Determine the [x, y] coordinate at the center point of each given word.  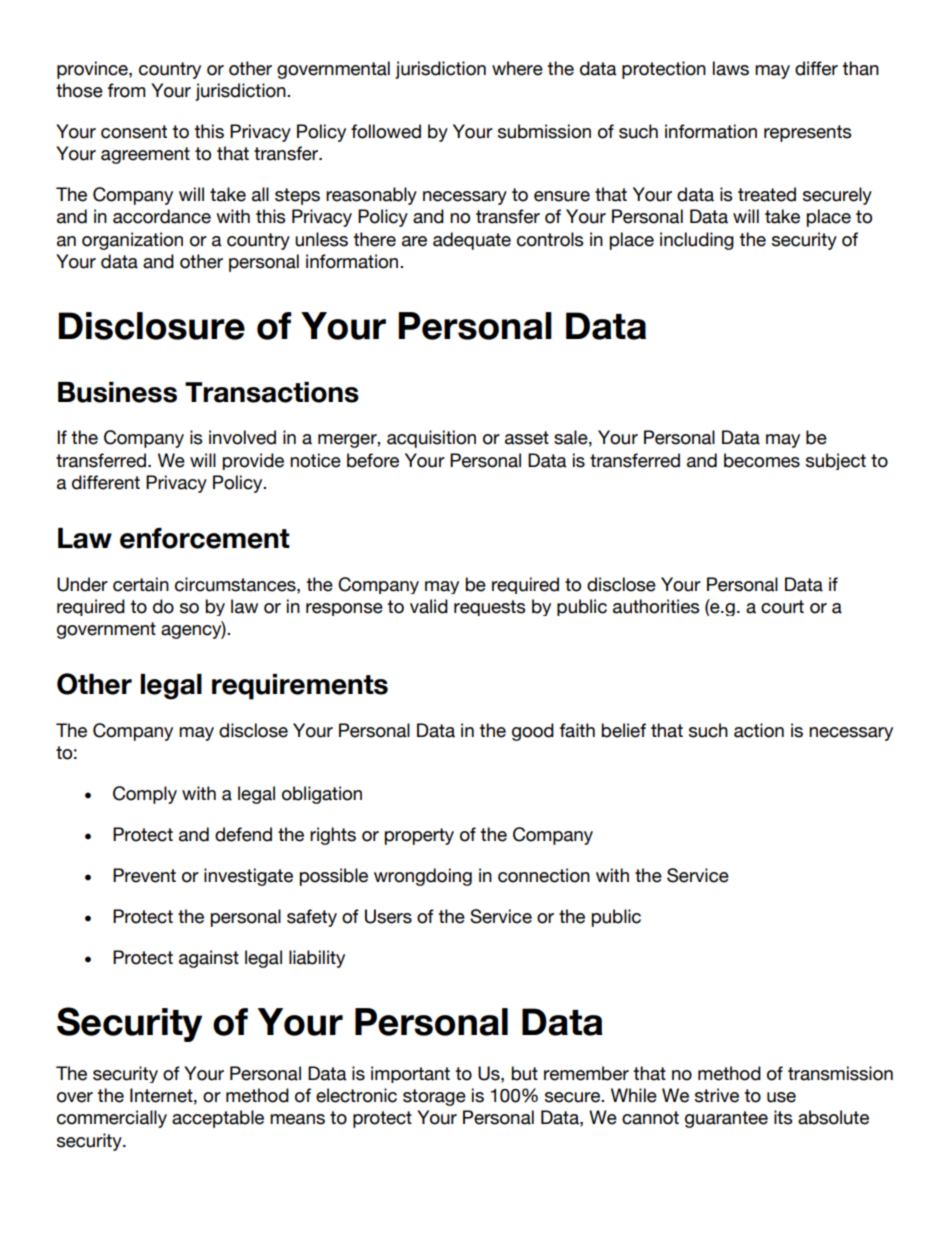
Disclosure [151, 326]
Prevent [144, 875]
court [782, 607]
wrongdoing [423, 877]
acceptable [218, 1119]
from [126, 90]
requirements [300, 687]
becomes [762, 460]
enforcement [205, 538]
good [533, 732]
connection [544, 875]
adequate [472, 241]
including [697, 241]
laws [731, 68]
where [517, 68]
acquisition [431, 439]
